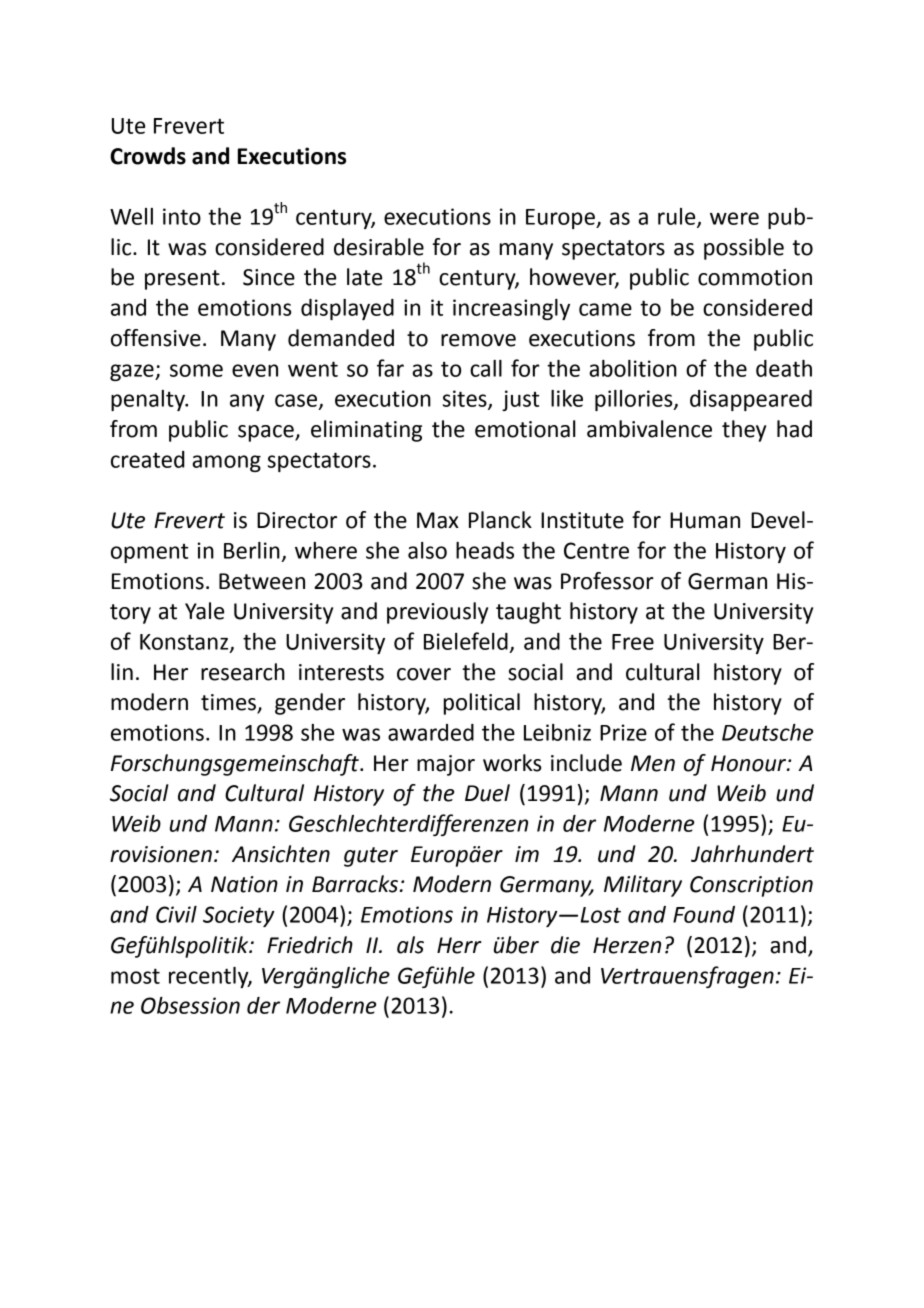 The height and width of the page is (1308, 924). I want to click on Society, so click(239, 916).
